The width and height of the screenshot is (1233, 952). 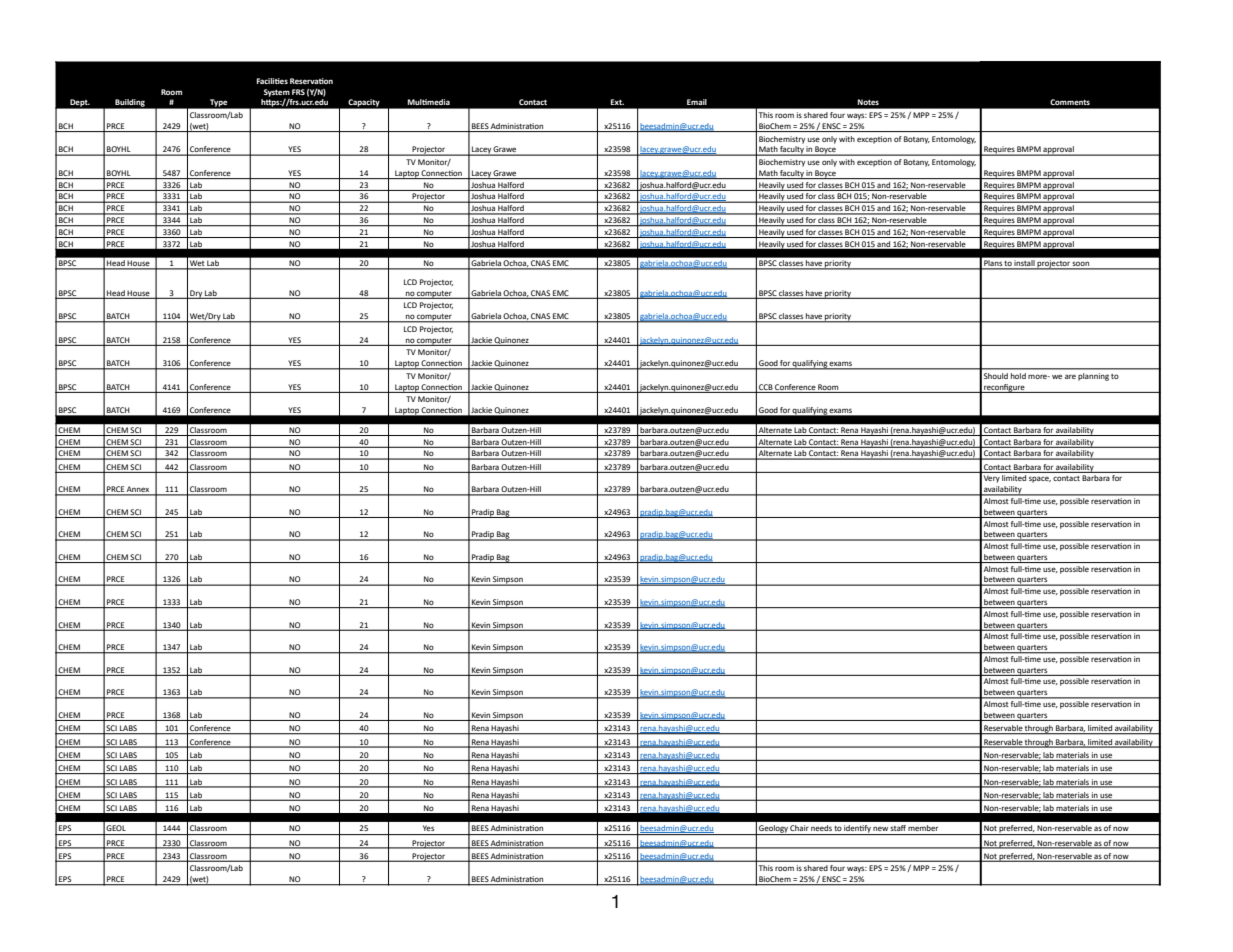 I want to click on planning, so click(x=1093, y=377).
